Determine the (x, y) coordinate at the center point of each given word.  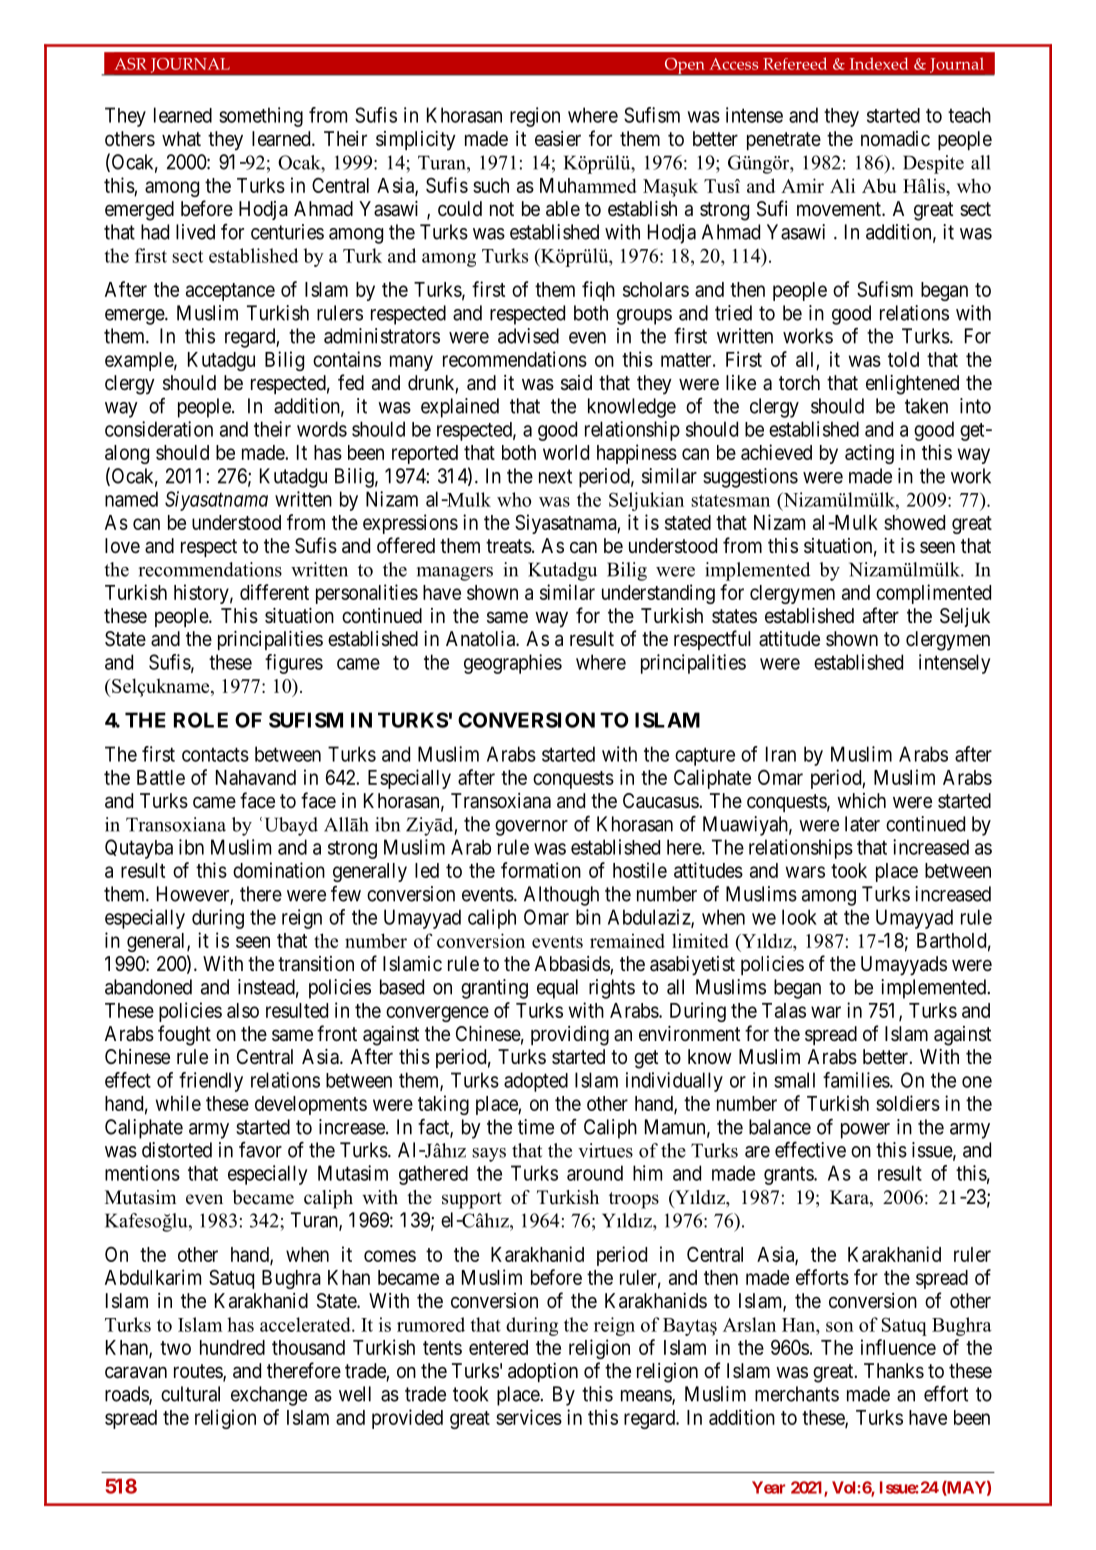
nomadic (895, 139)
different (274, 592)
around (595, 1173)
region (535, 117)
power (865, 1131)
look (799, 917)
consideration (159, 429)
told (903, 359)
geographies (513, 664)
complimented (933, 594)
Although (561, 896)
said (576, 383)
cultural (190, 1394)
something (261, 117)
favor (260, 1150)
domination (279, 870)
